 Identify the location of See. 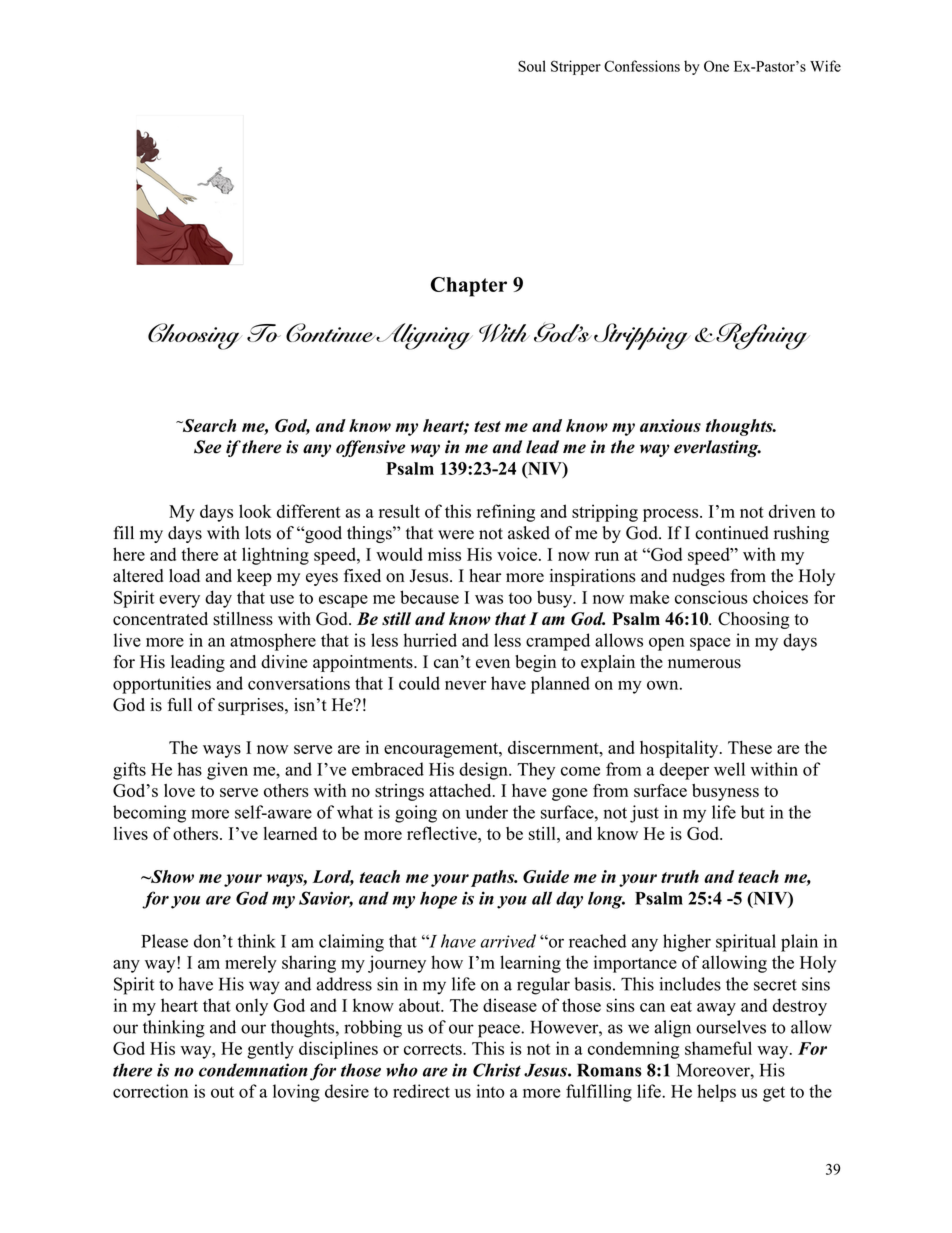
(207, 447).
